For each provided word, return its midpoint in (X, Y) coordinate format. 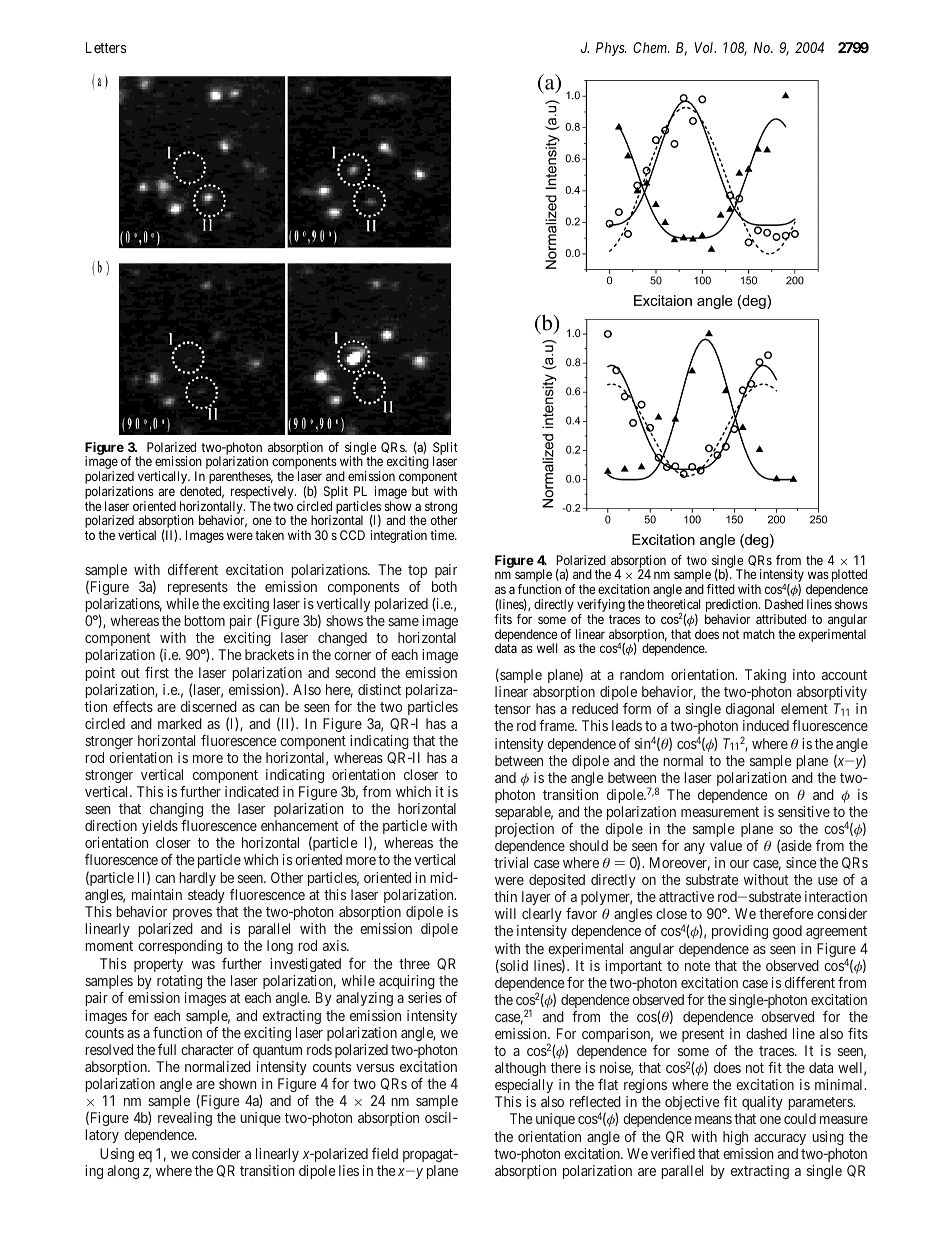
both (444, 586)
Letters (106, 47)
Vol (705, 47)
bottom (204, 620)
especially (524, 1086)
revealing (185, 1119)
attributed (781, 619)
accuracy (780, 1139)
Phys (611, 49)
